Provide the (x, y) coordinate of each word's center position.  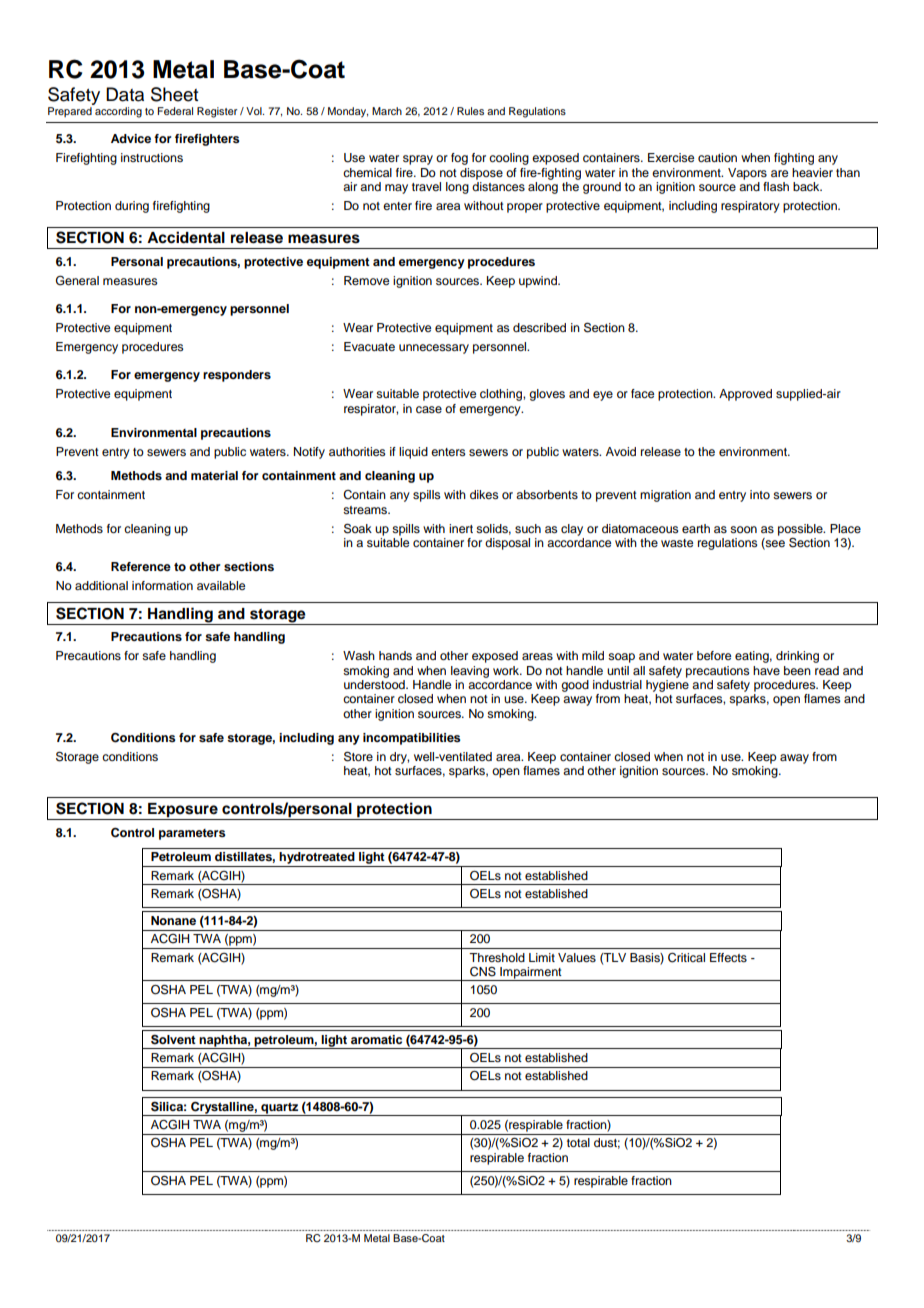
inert (461, 528)
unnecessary (434, 349)
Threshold (497, 957)
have (766, 670)
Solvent (173, 1039)
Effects (728, 957)
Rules (470, 111)
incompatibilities (412, 739)
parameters (192, 834)
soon (743, 529)
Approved (745, 395)
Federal (175, 111)
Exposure (183, 811)
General (77, 280)
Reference (141, 566)
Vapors (747, 174)
